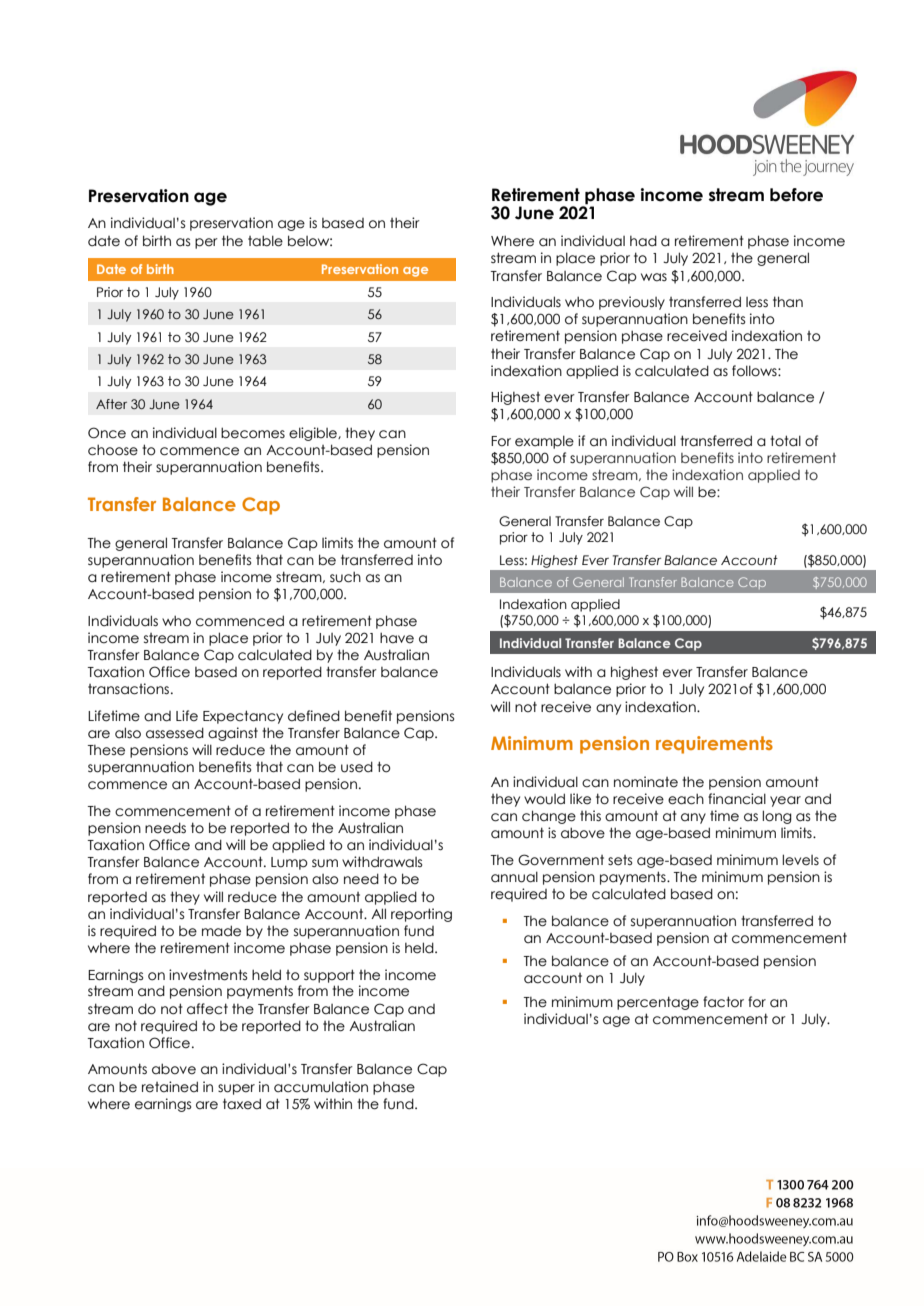 This screenshot has height=1308, width=924. I want to click on total, so click(785, 441).
